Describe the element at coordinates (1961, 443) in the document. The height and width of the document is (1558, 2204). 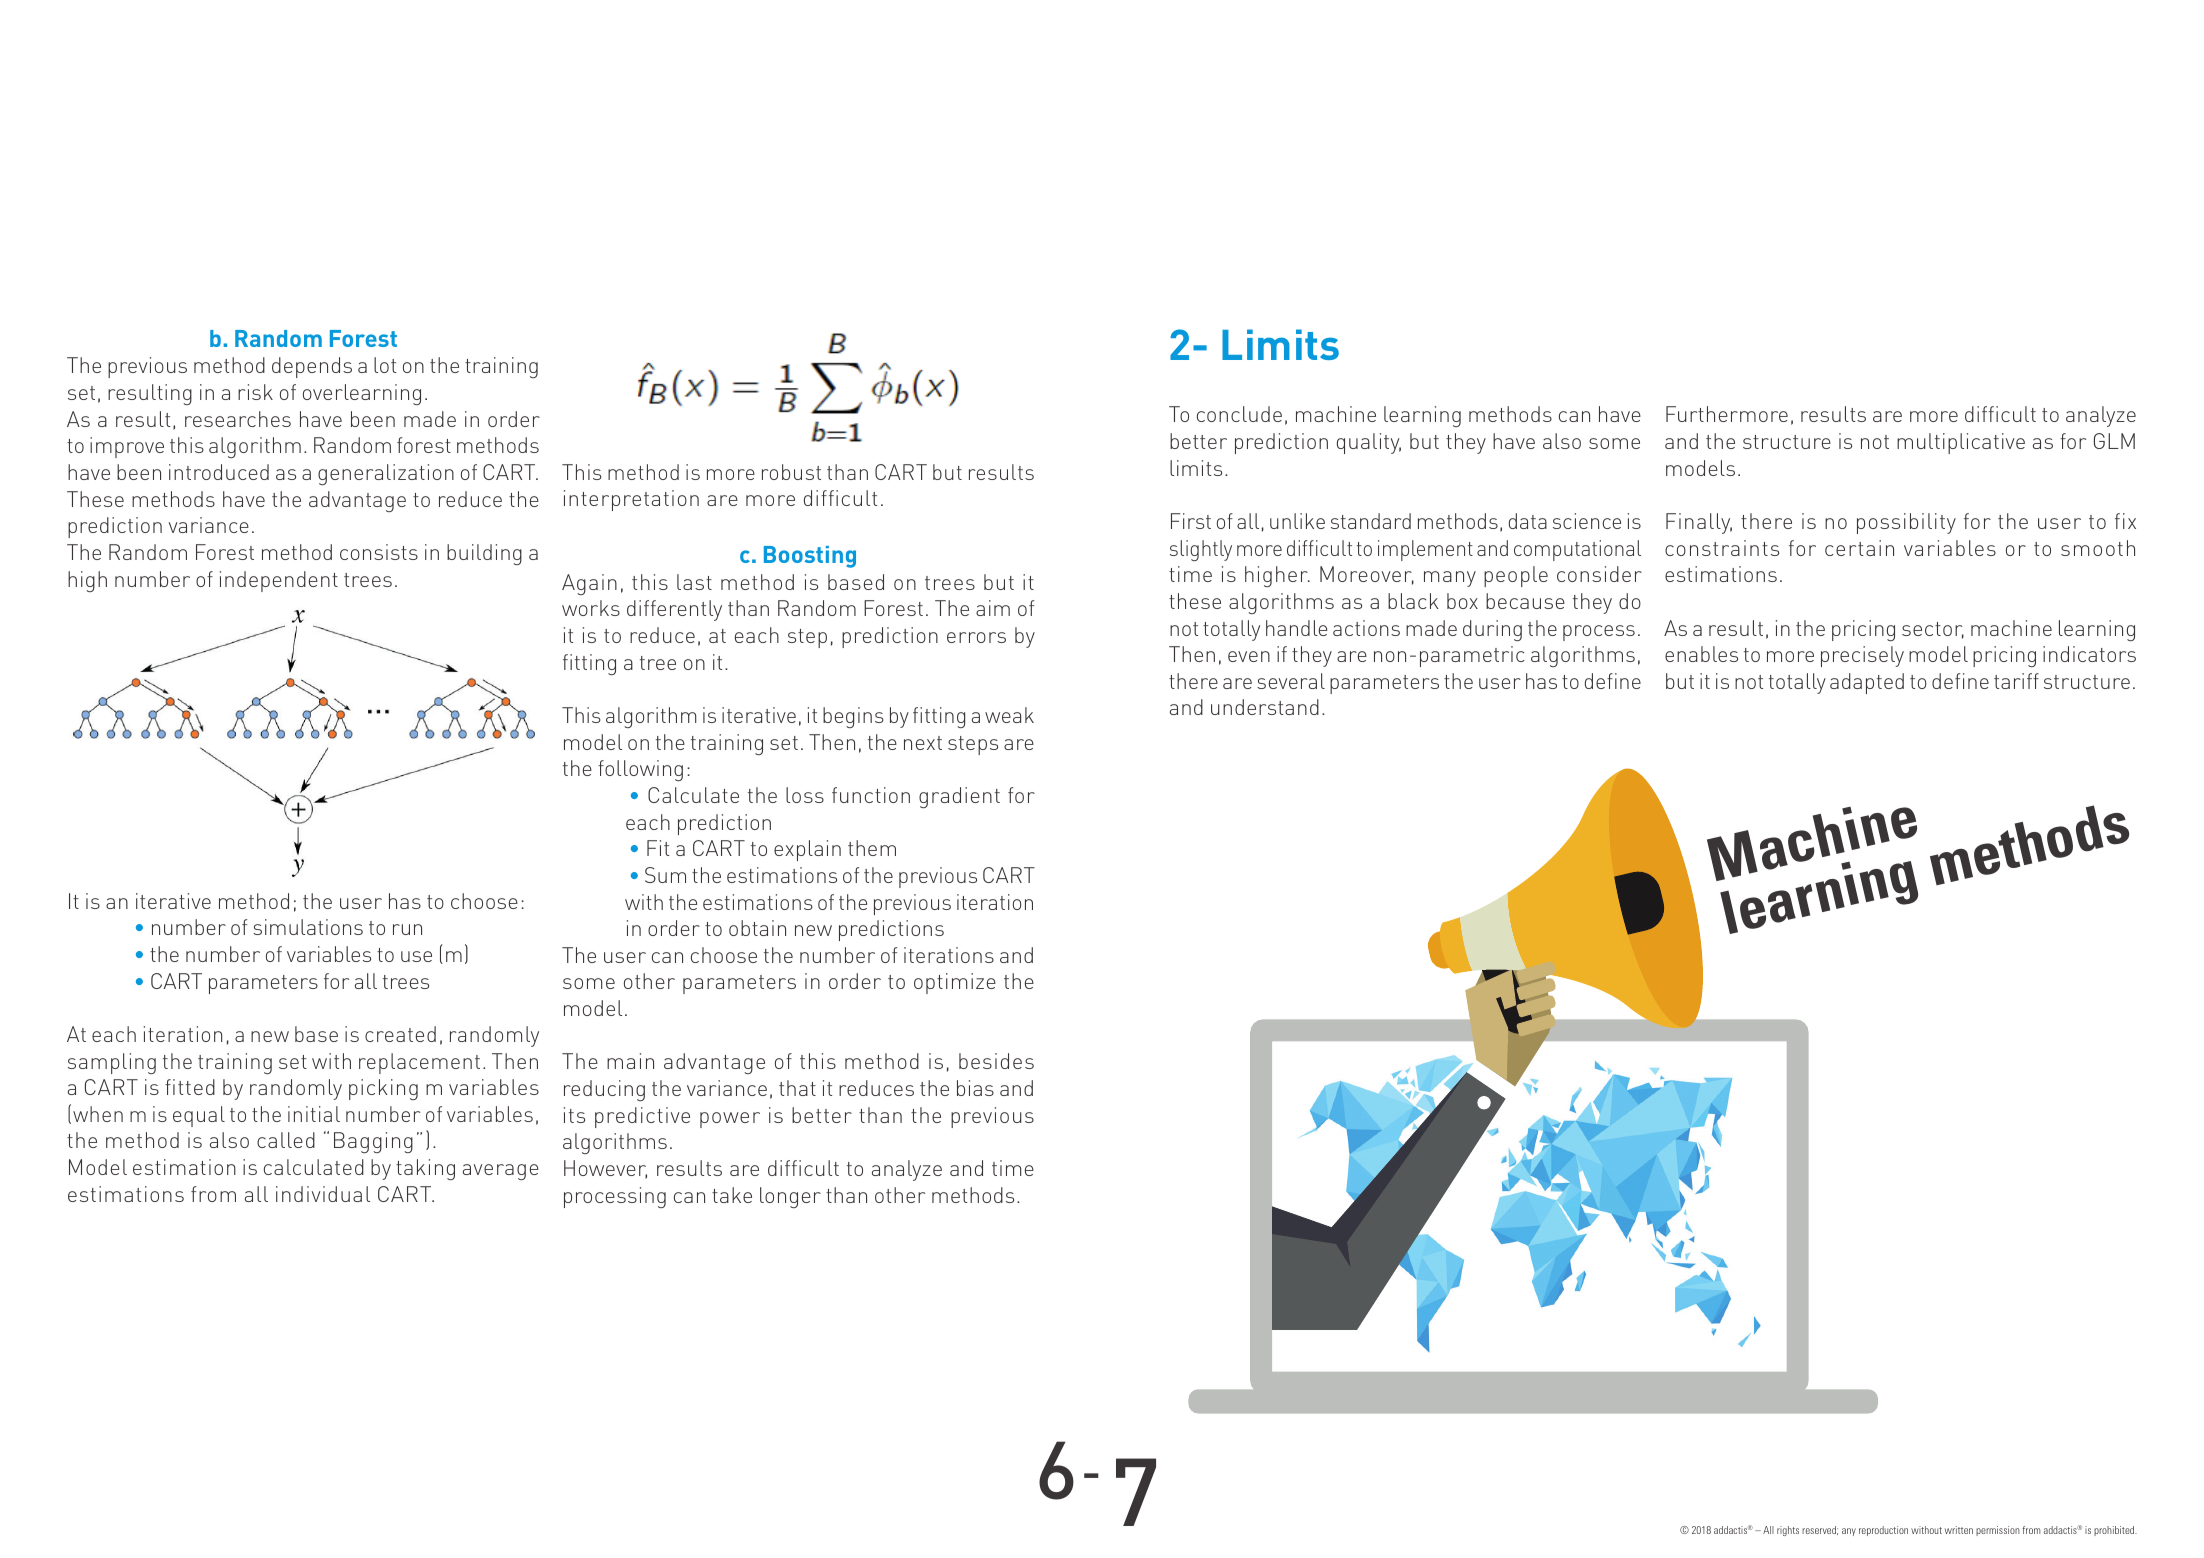
I see `multiplicative` at that location.
